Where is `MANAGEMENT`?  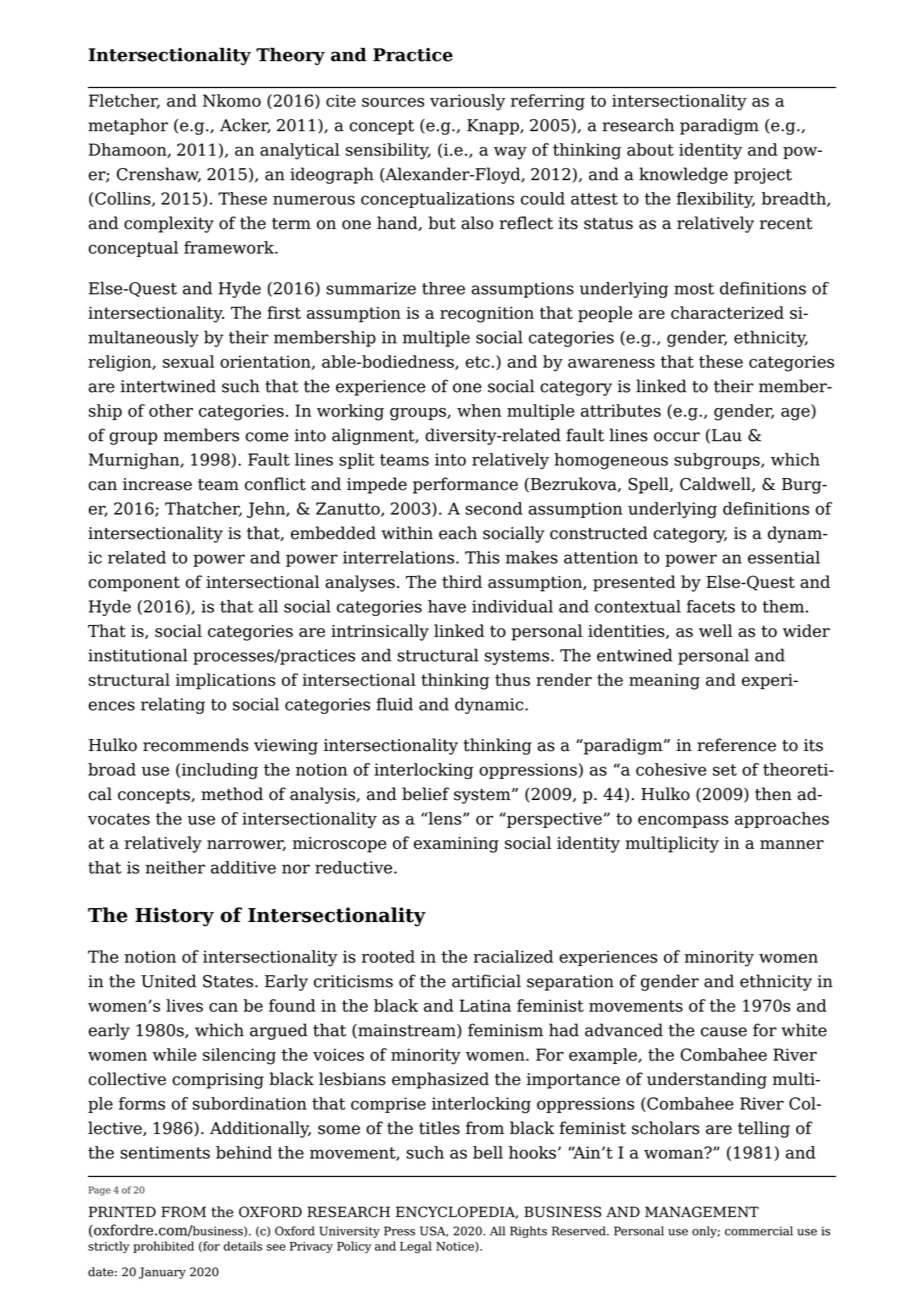 MANAGEMENT is located at coordinates (702, 1212).
